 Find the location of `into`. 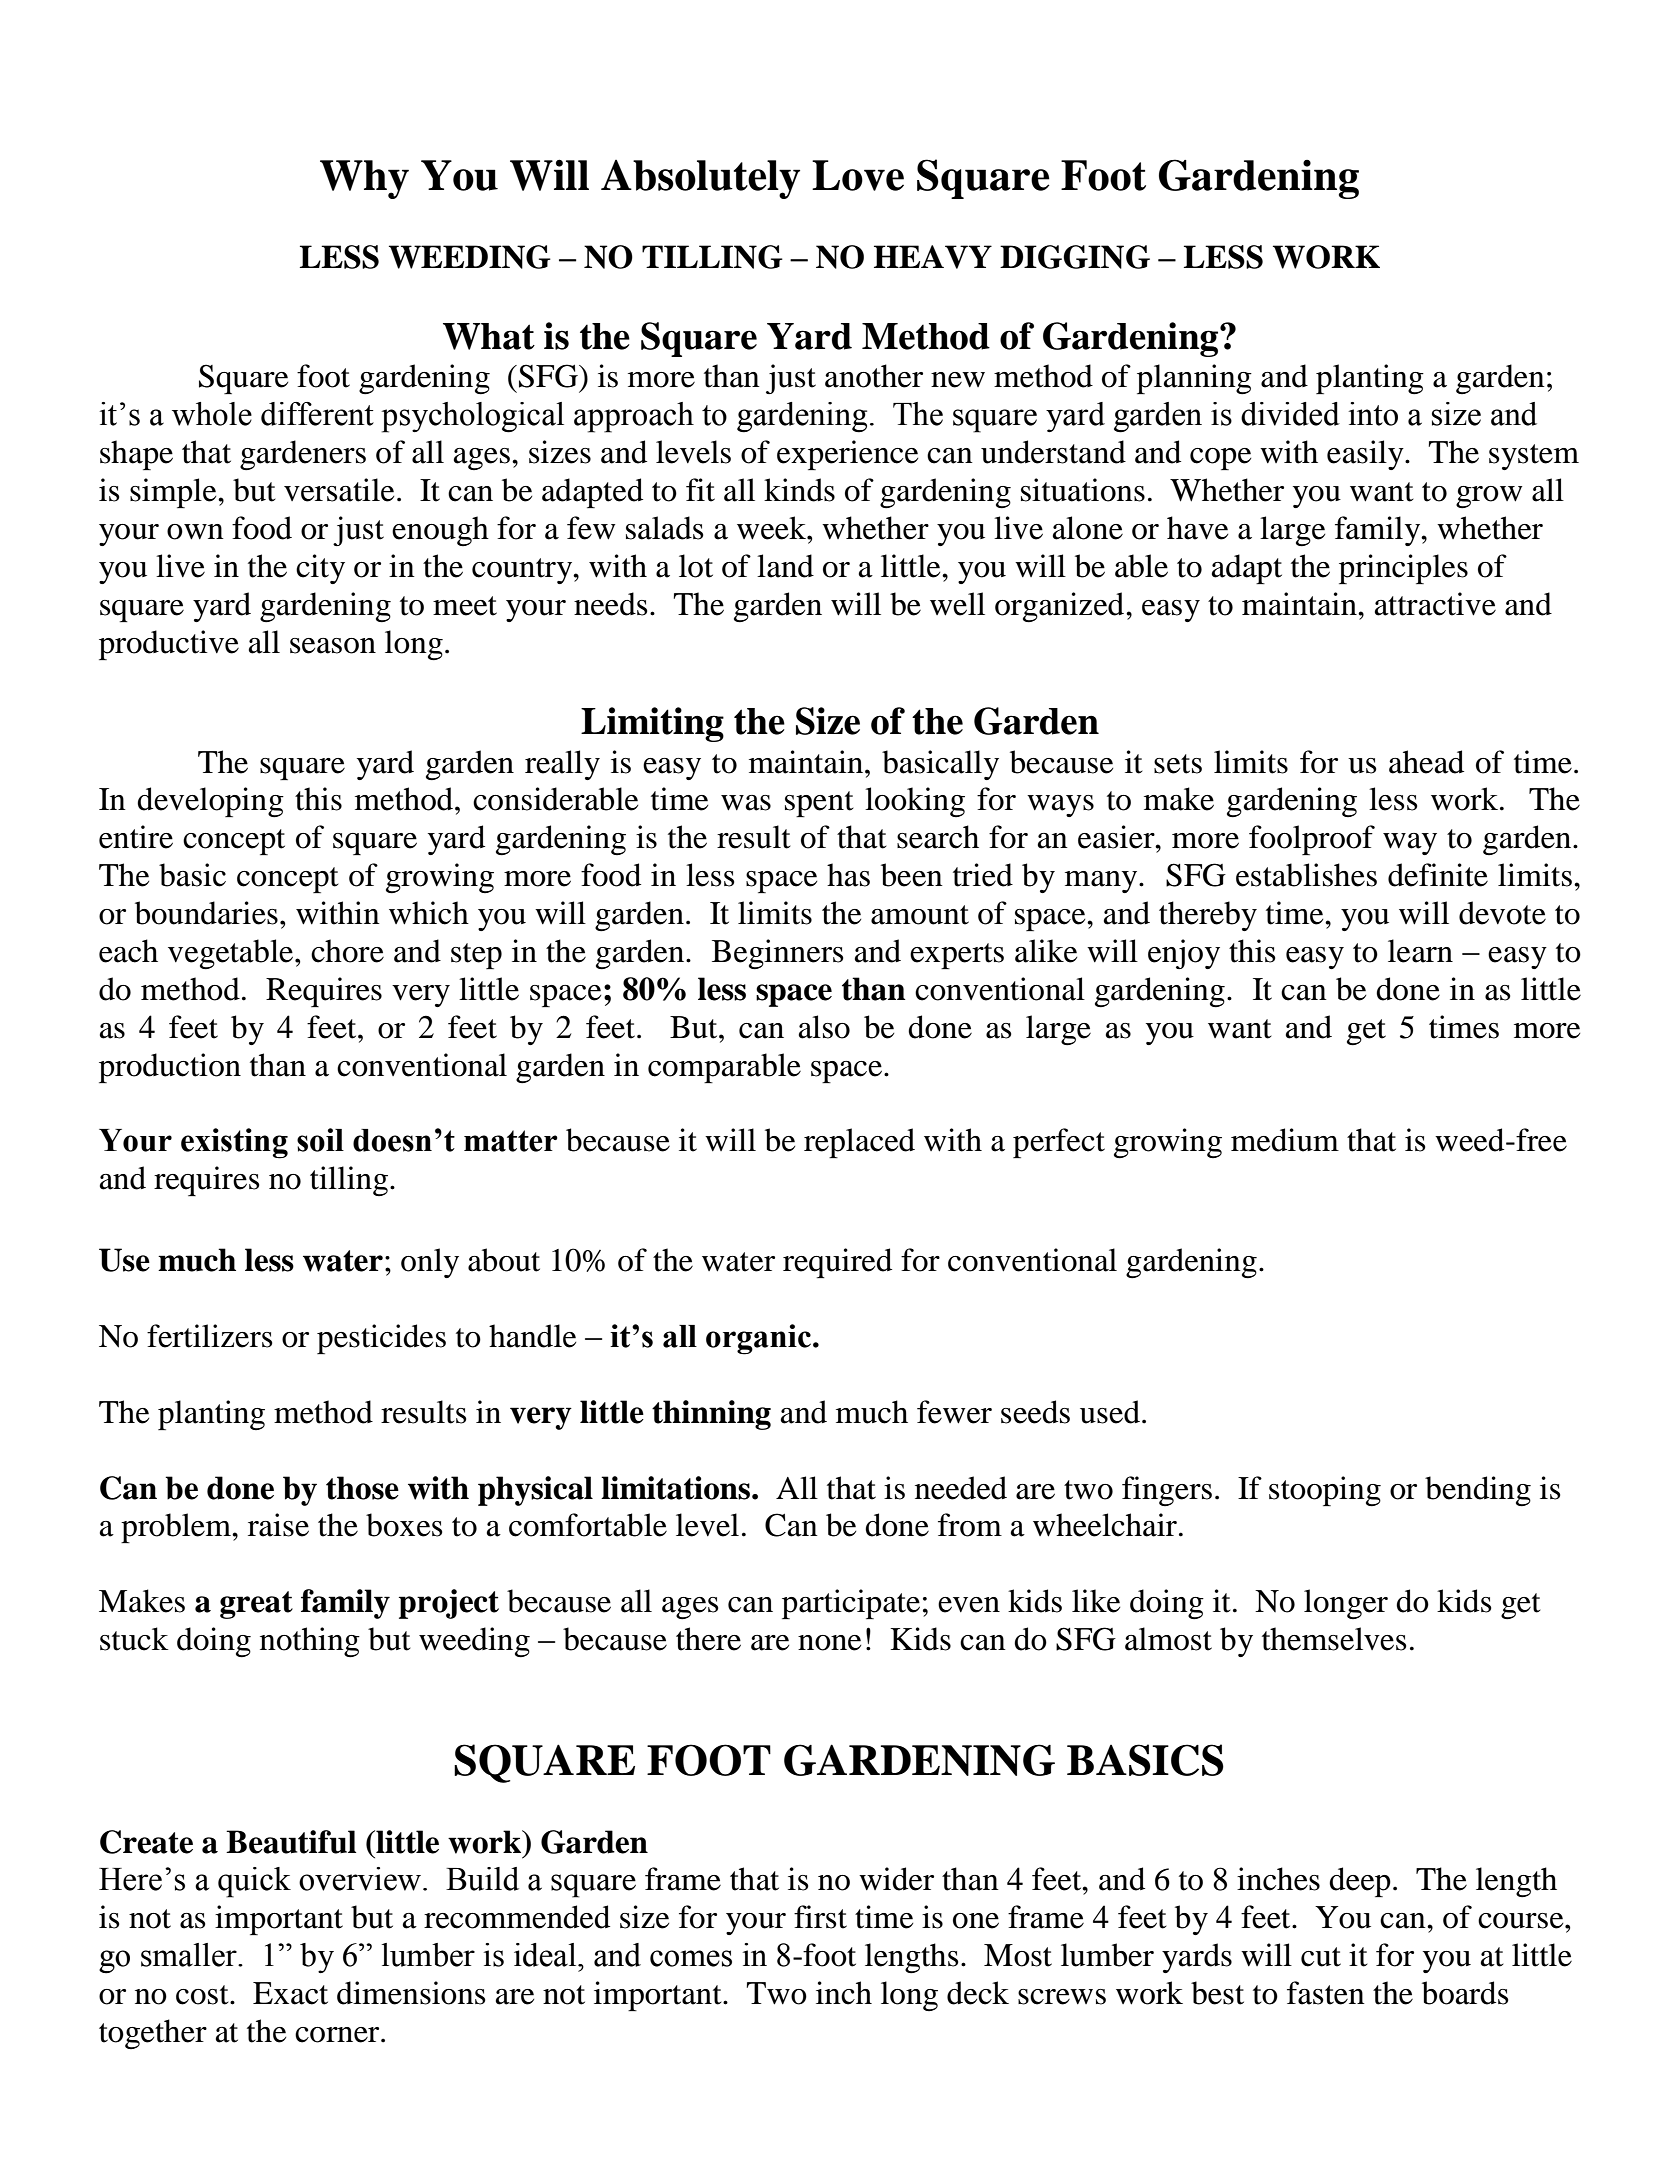

into is located at coordinates (1373, 414).
